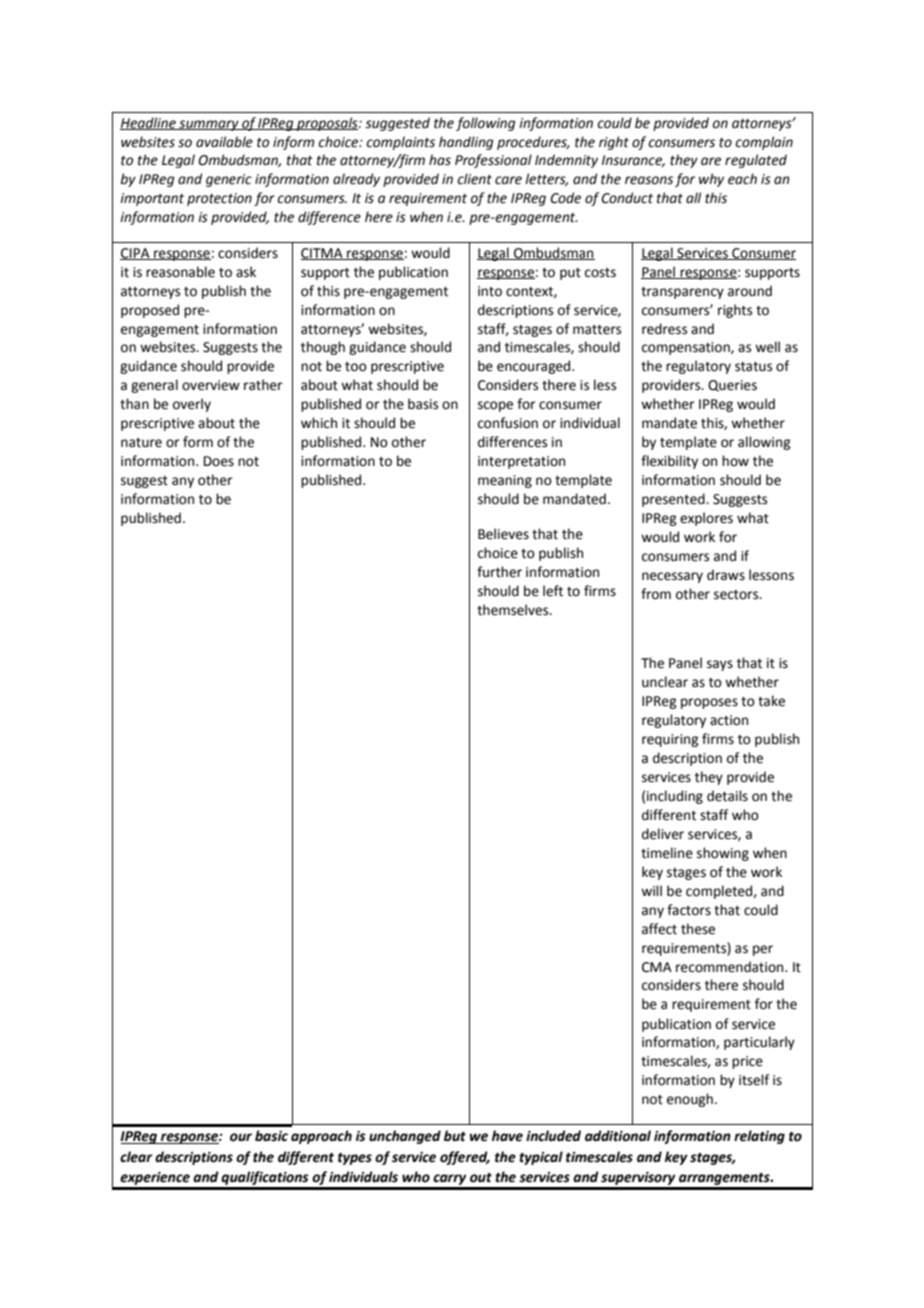 Image resolution: width=924 pixels, height=1308 pixels. Describe the element at coordinates (219, 461) in the image. I see `Does` at that location.
